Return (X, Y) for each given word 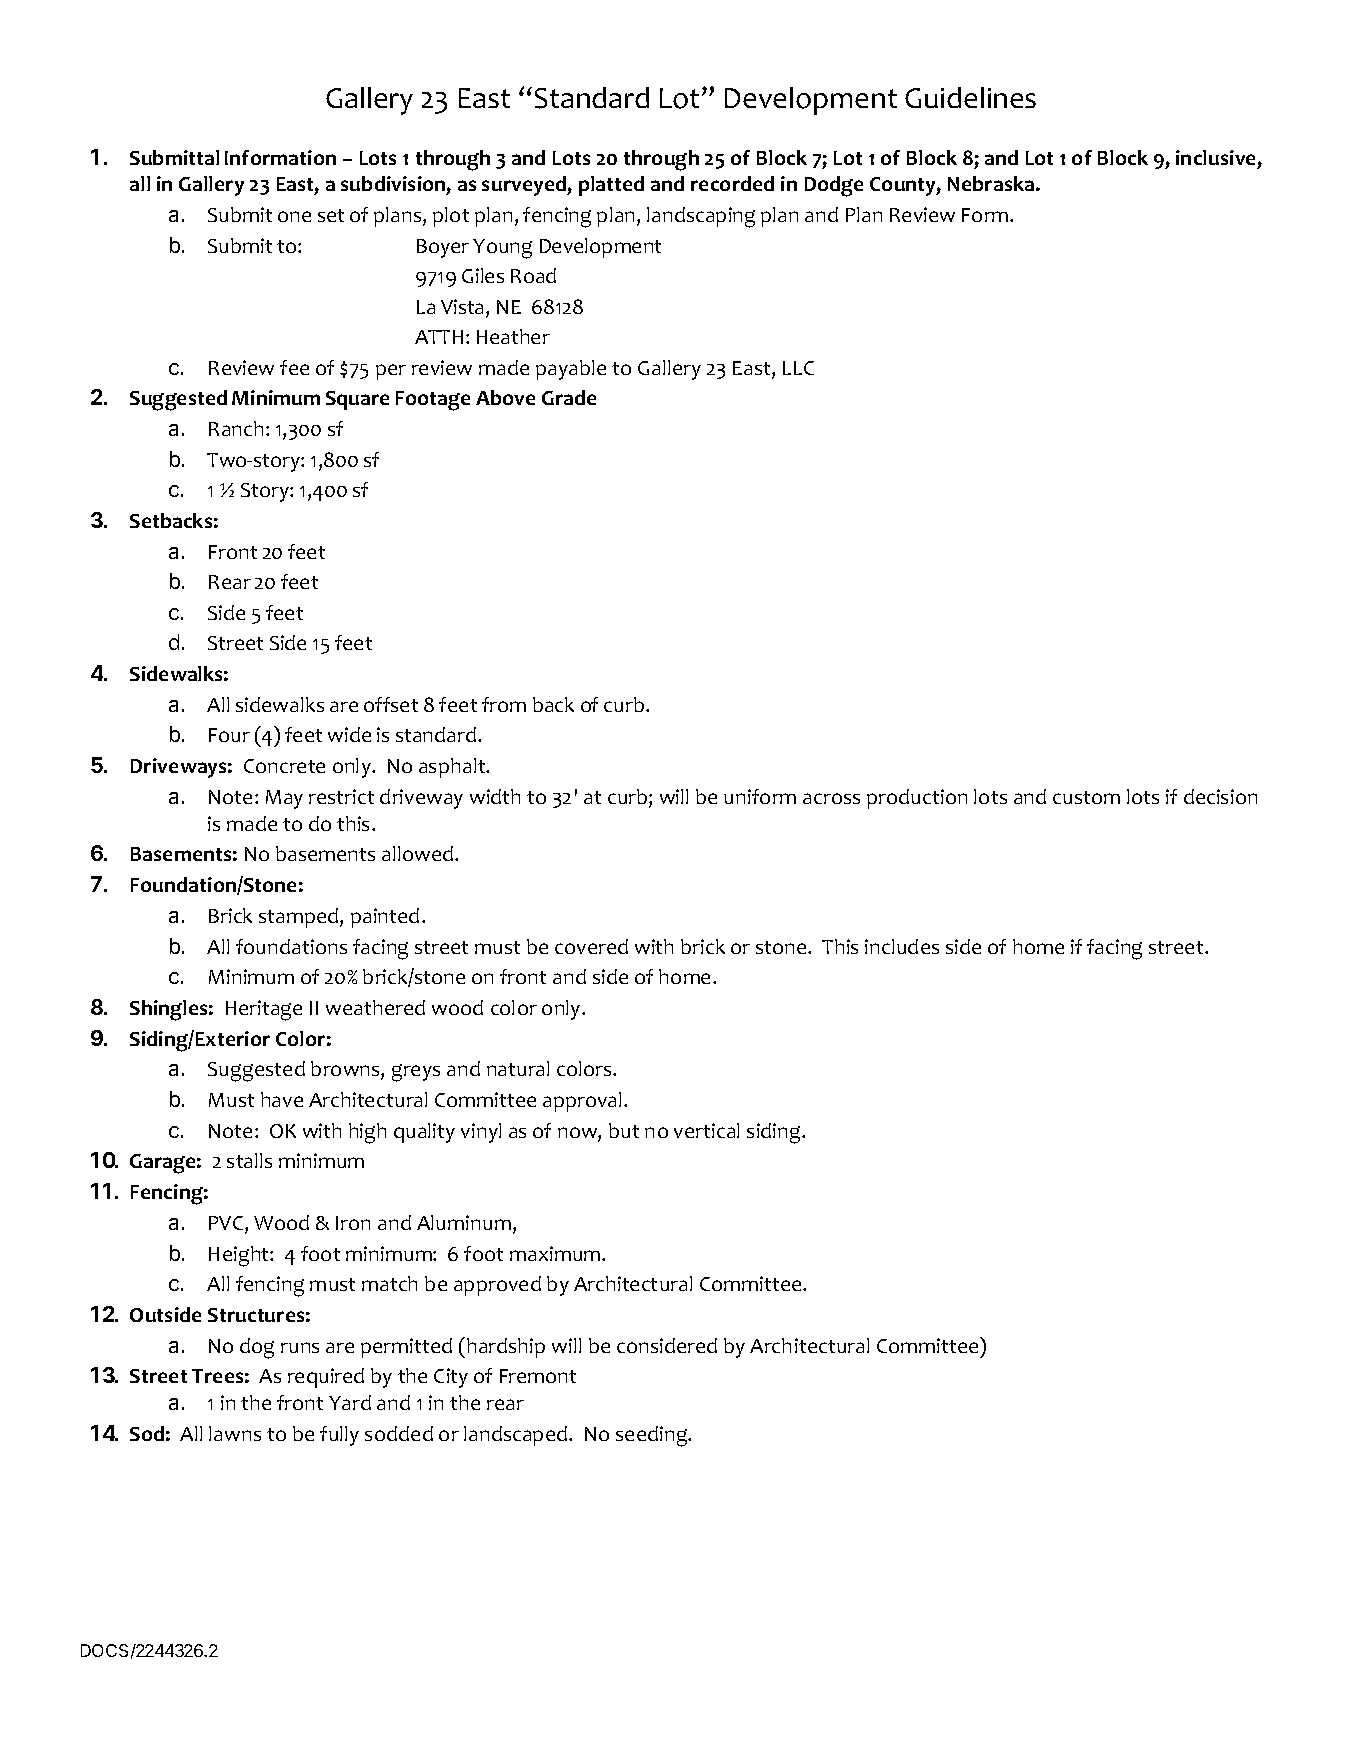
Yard (350, 1402)
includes (902, 946)
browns (346, 1070)
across (831, 798)
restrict (341, 796)
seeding (653, 1436)
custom (1086, 797)
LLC (798, 368)
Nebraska (992, 183)
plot (451, 217)
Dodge (834, 186)
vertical (706, 1130)
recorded (732, 183)
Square (357, 400)
